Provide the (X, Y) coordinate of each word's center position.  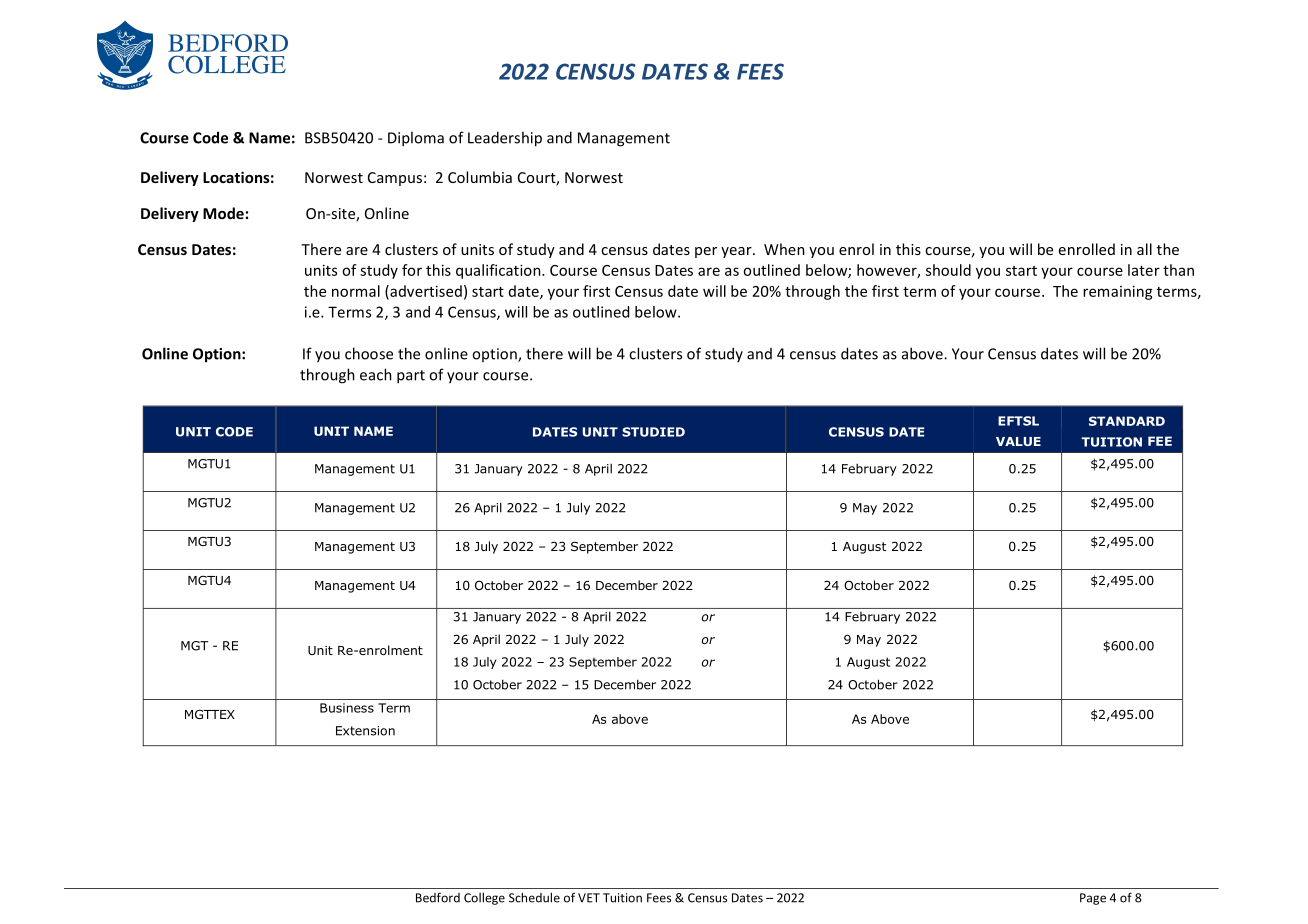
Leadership (505, 139)
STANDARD (1127, 421)
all (1144, 249)
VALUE (1018, 441)
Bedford (438, 897)
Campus (395, 179)
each (376, 374)
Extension (365, 731)
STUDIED (653, 432)
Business (347, 708)
